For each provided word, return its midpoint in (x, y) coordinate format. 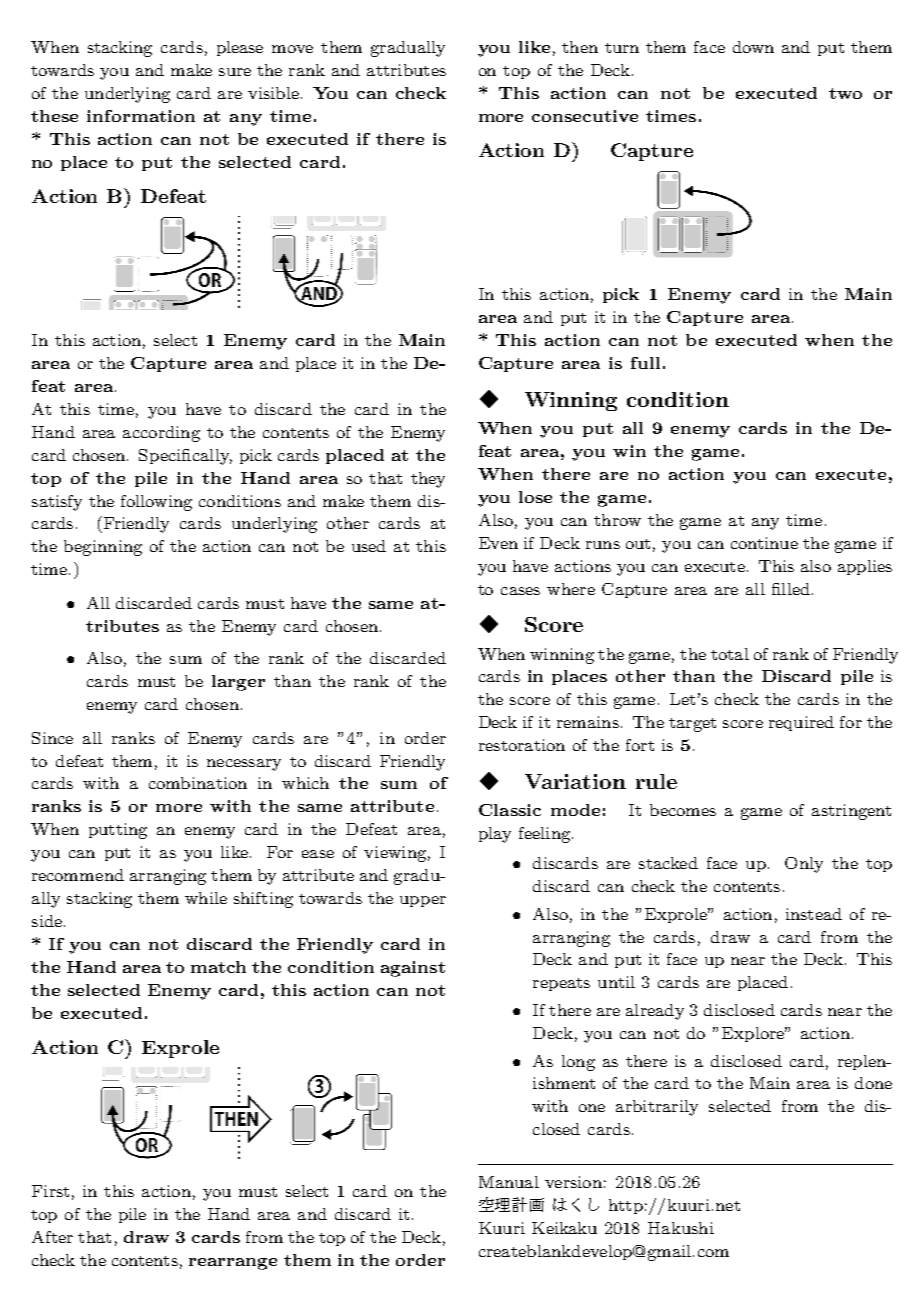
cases (520, 591)
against (413, 969)
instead (814, 914)
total (730, 654)
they (428, 480)
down (753, 47)
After (52, 1237)
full (645, 363)
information (141, 116)
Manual (509, 1182)
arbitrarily (657, 1108)
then (580, 47)
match (218, 967)
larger (238, 683)
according (161, 434)
